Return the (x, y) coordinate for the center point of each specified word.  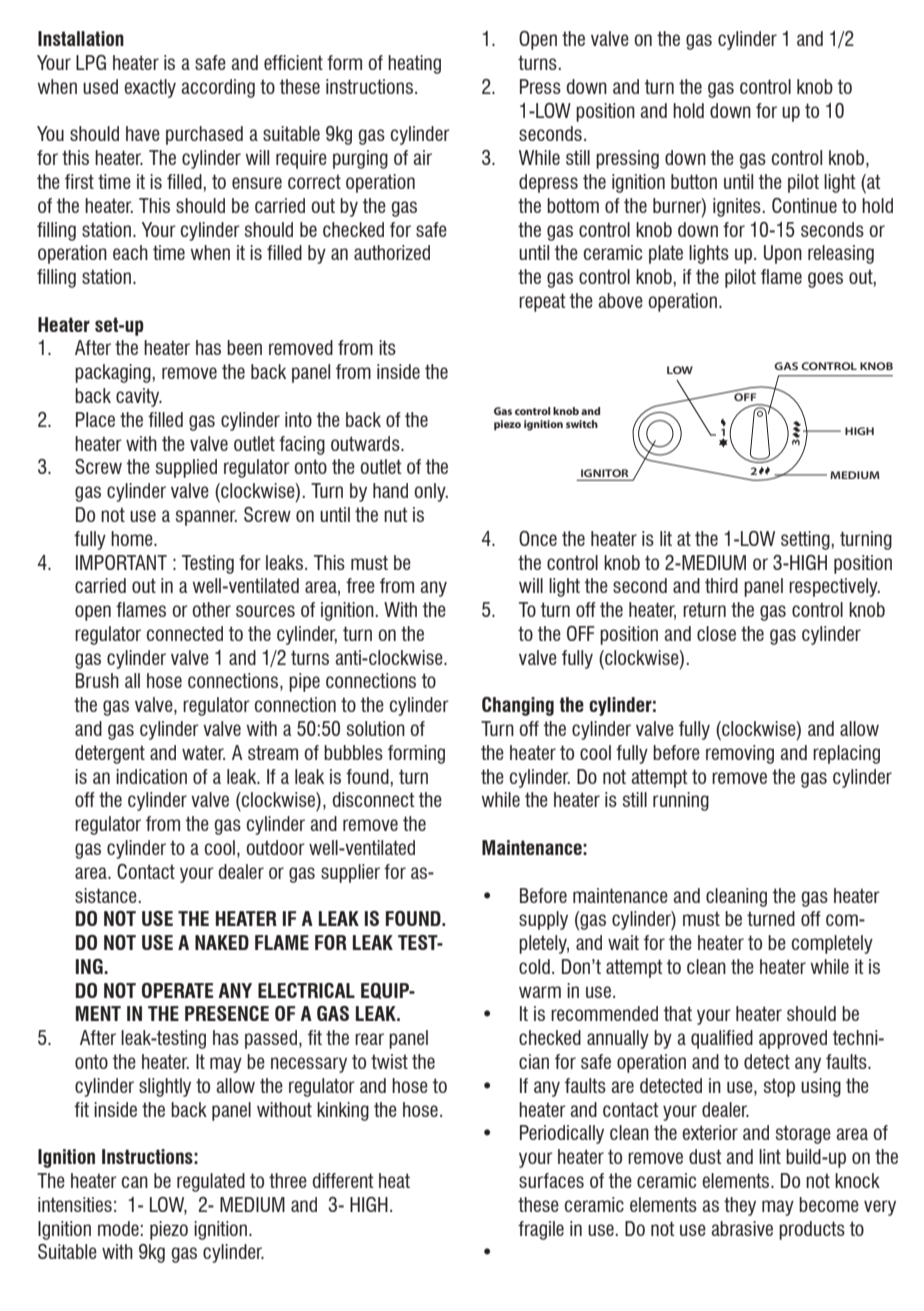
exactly (150, 88)
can (135, 1182)
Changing (518, 706)
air (423, 157)
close (716, 633)
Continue (804, 205)
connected (185, 633)
